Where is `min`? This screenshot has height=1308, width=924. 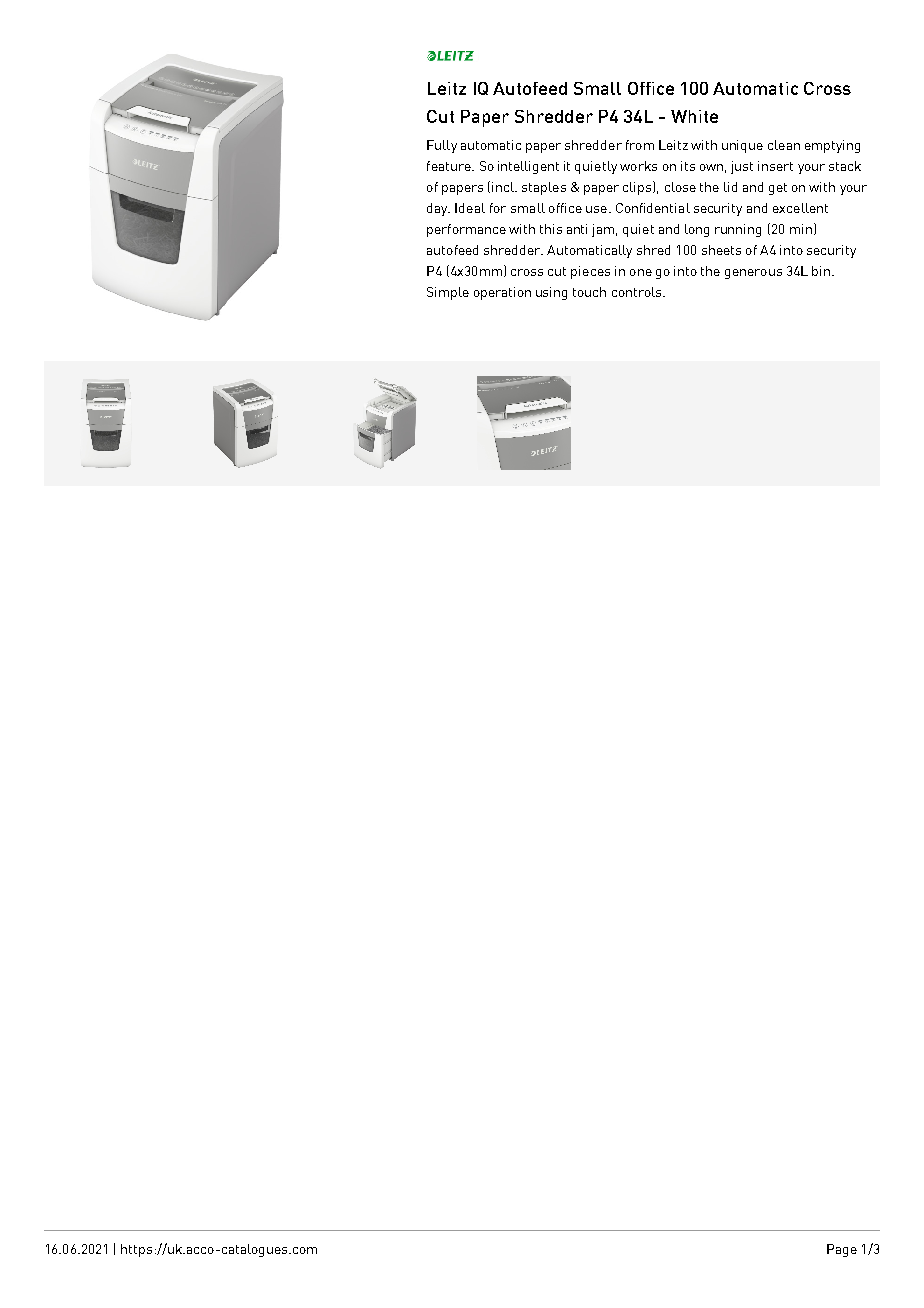 min is located at coordinates (801, 229).
